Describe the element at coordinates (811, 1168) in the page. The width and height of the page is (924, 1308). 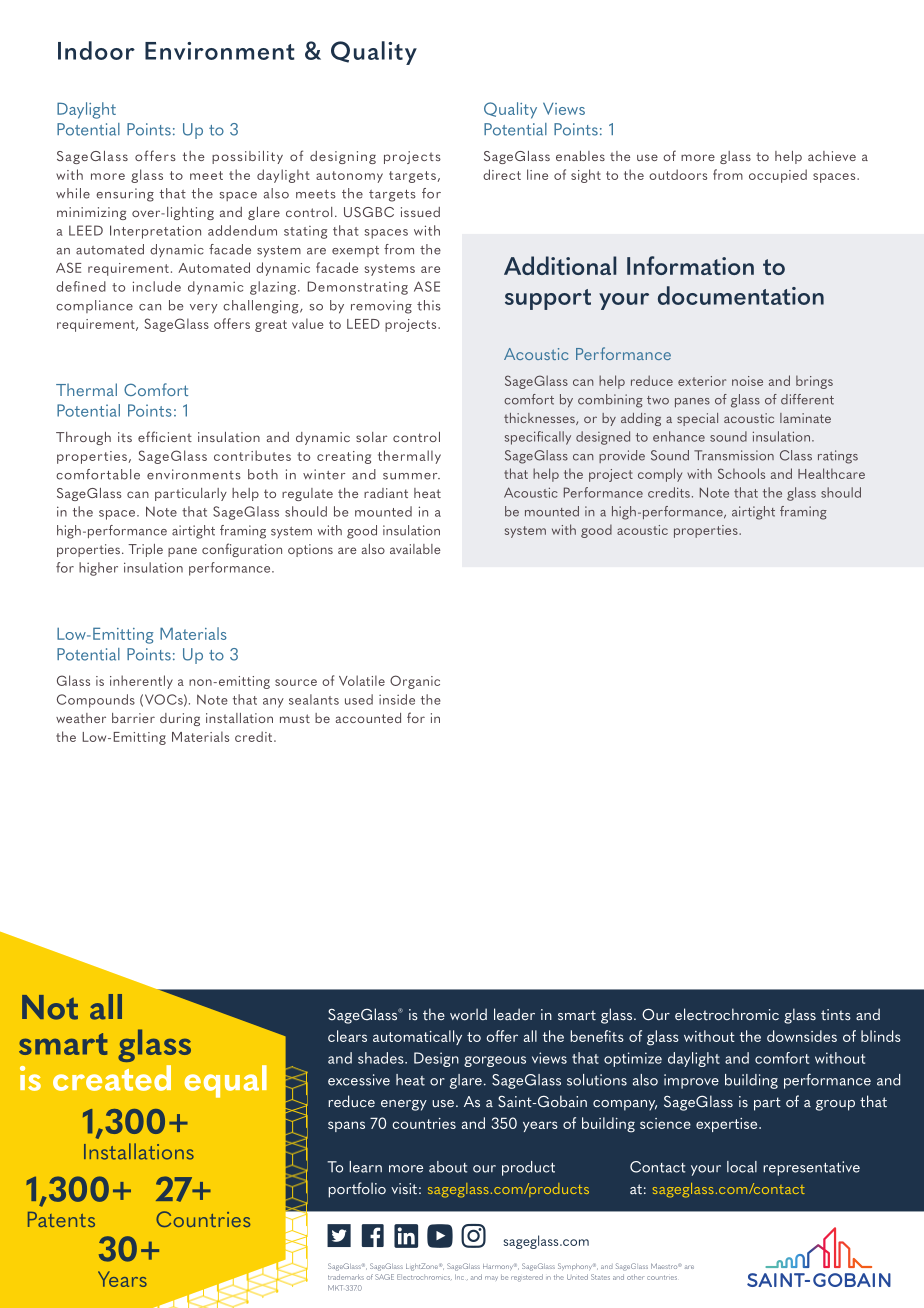
I see `representative` at that location.
